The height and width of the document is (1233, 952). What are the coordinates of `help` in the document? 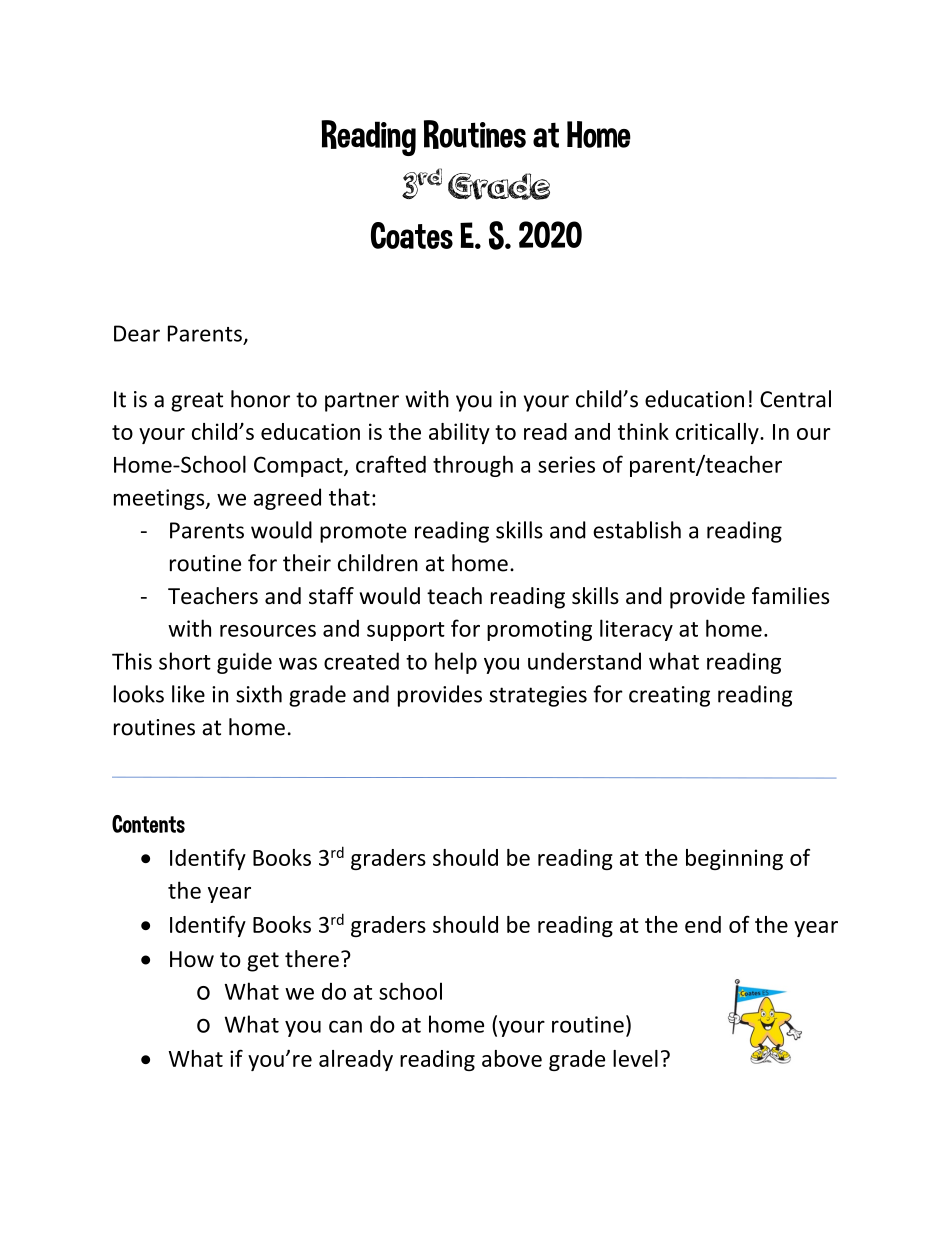 It's located at (456, 663).
